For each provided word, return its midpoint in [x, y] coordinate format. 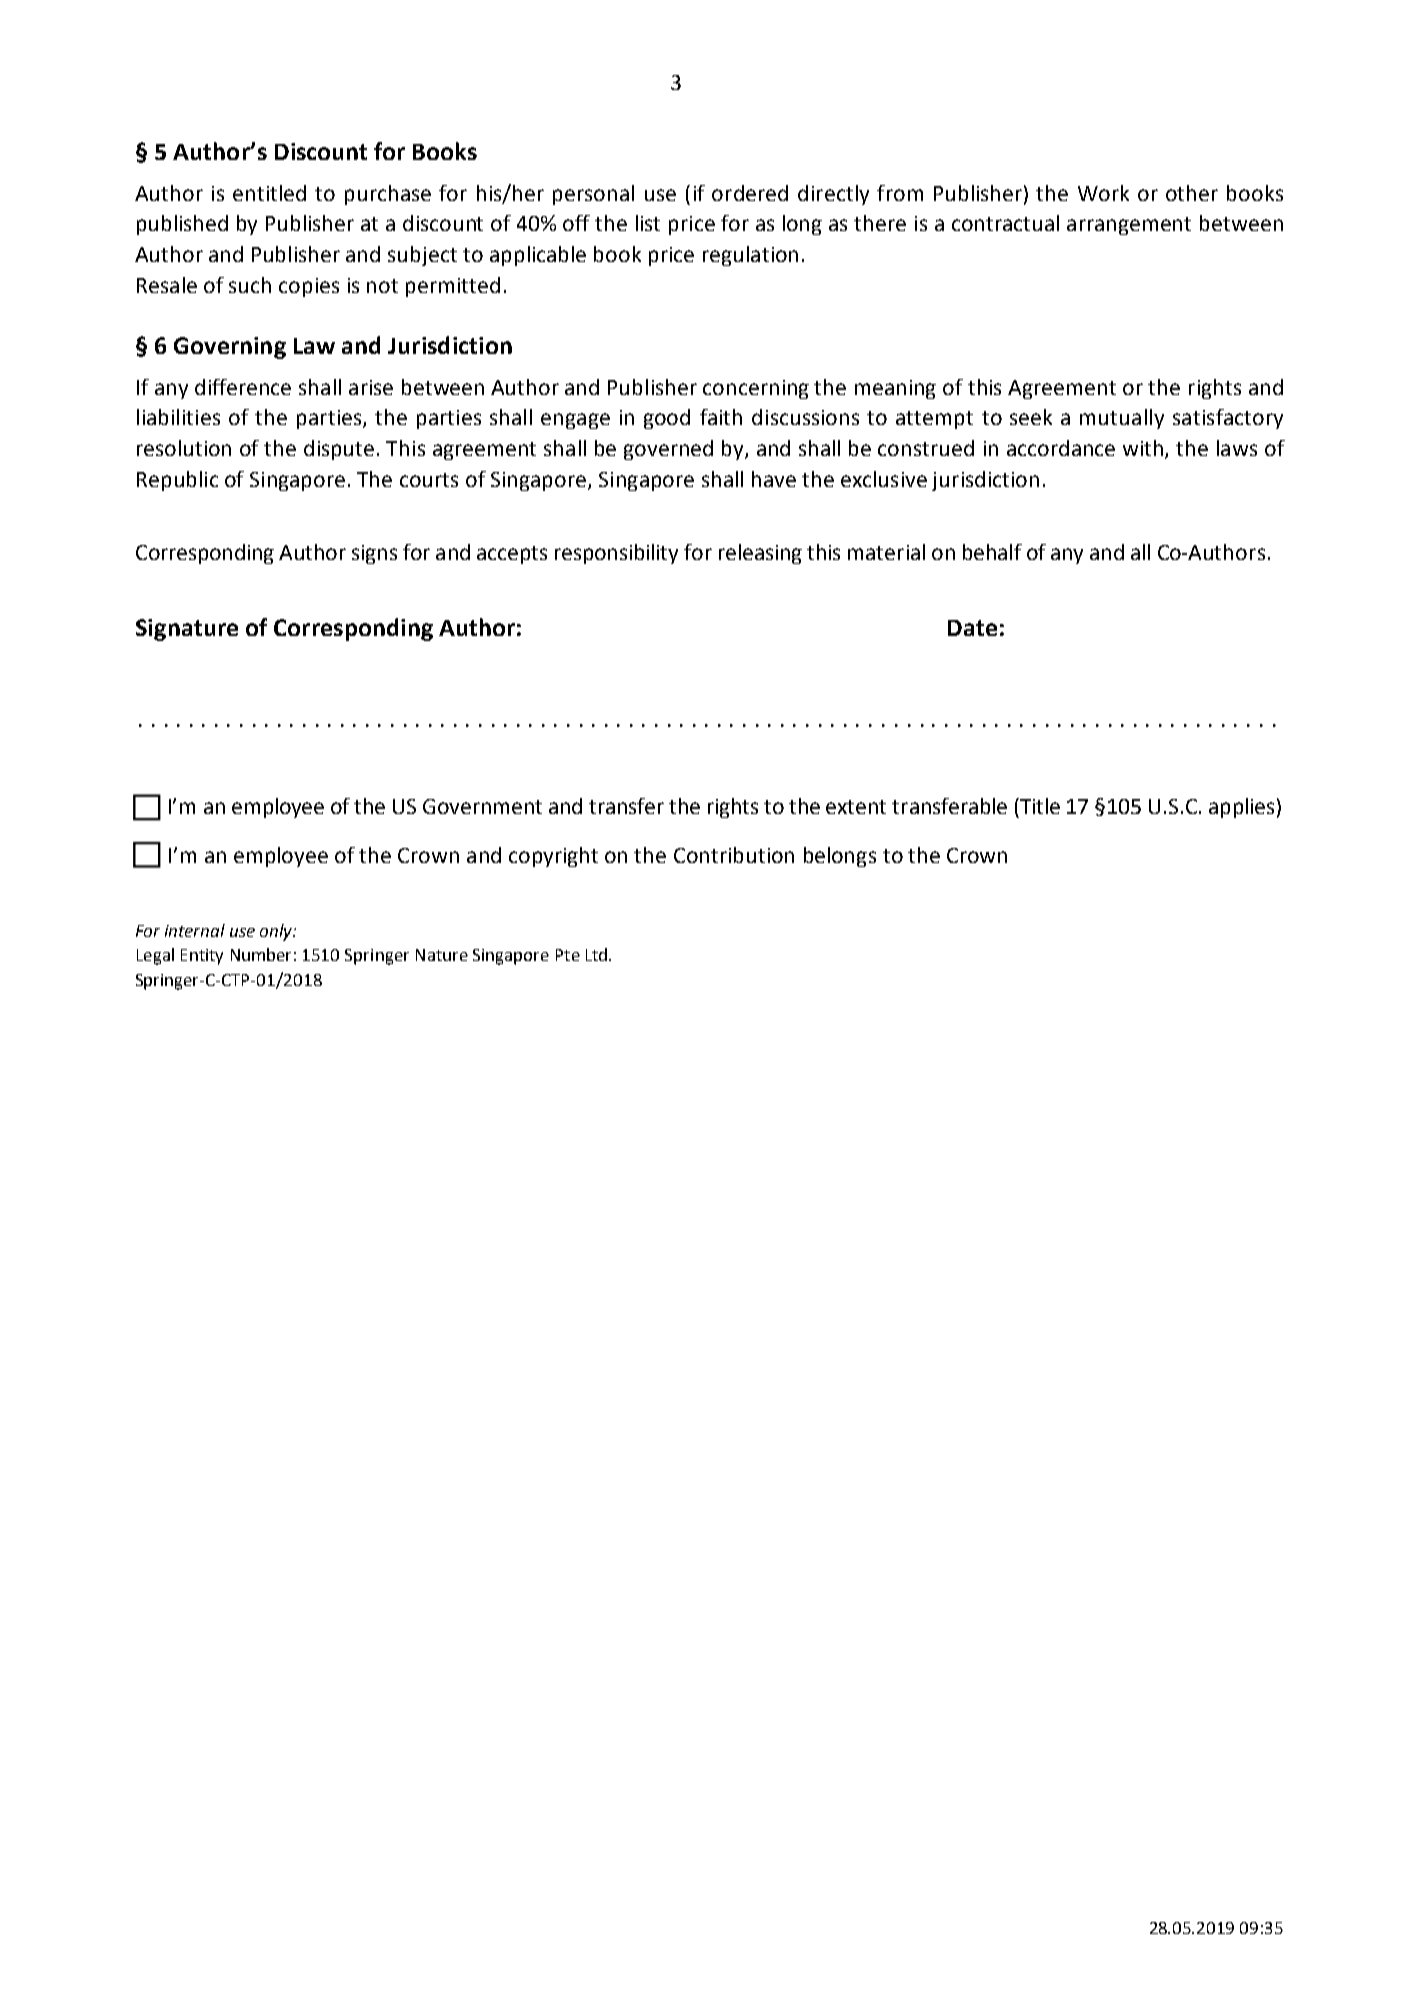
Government [482, 806]
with [1144, 449]
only [277, 932]
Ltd [598, 954]
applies [1241, 808]
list [648, 223]
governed [668, 450]
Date [972, 628]
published [182, 225]
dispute [339, 450]
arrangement [1129, 226]
